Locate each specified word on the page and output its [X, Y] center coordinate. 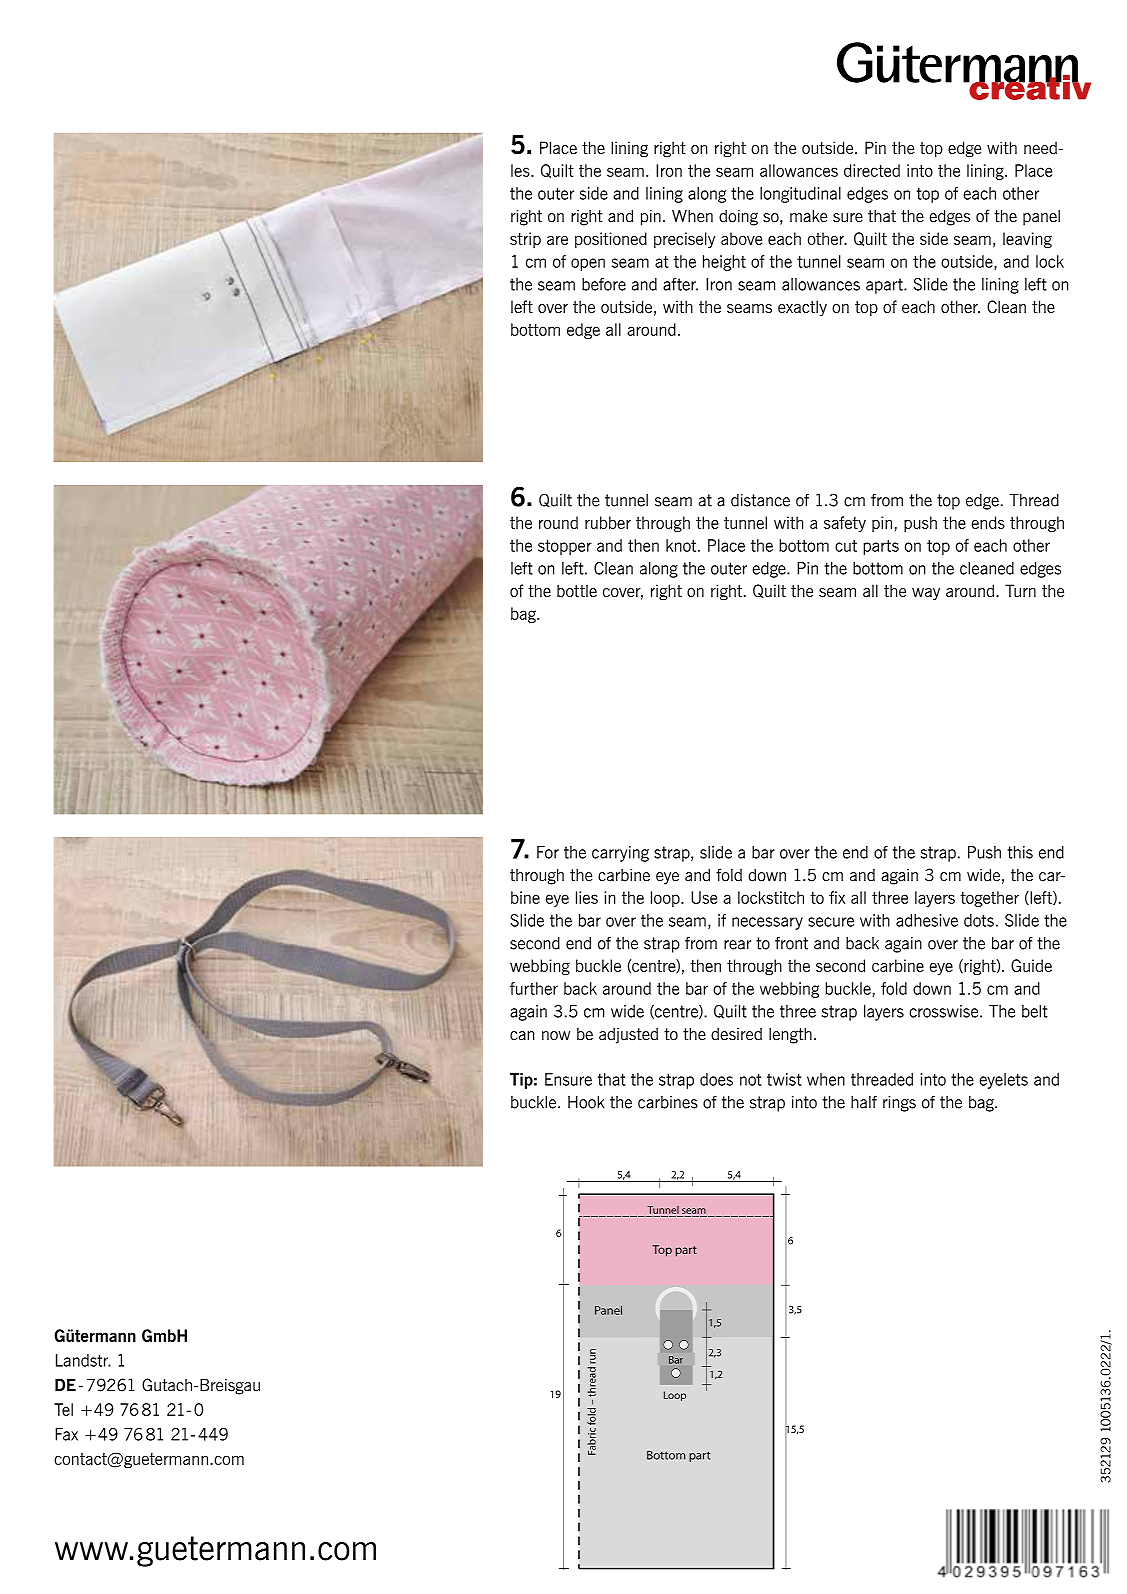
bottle [577, 590]
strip [525, 240]
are [557, 240]
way [926, 594]
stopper [565, 547]
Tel [63, 1409]
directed [872, 170]
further [534, 988]
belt [1035, 1011]
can [522, 1036]
